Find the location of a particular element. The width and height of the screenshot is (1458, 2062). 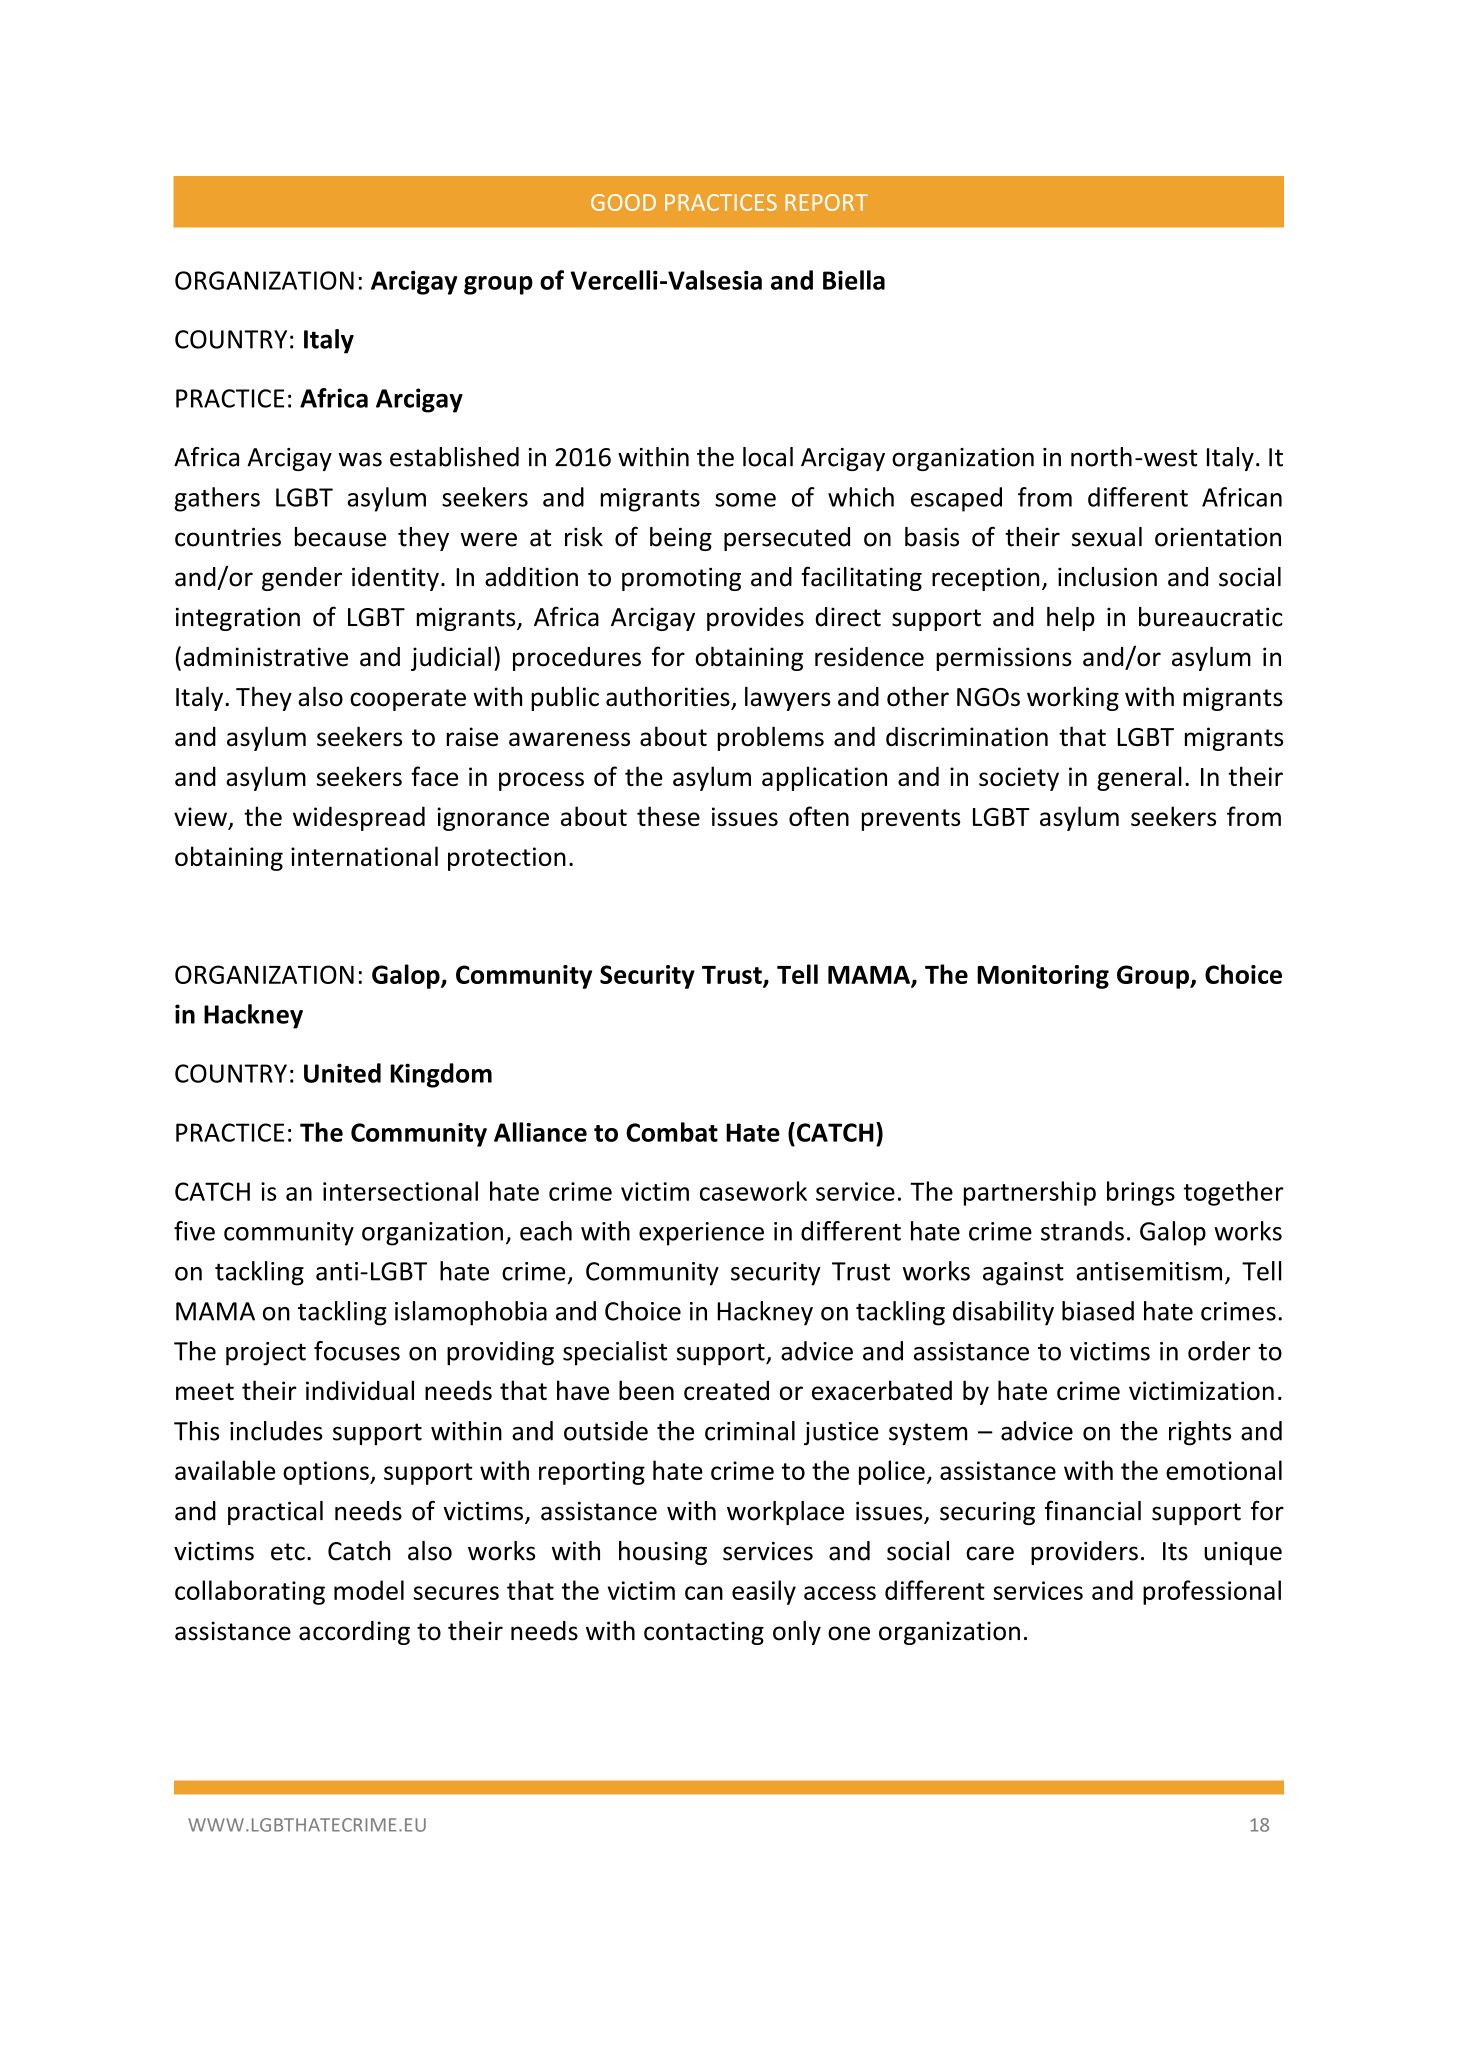

Combat is located at coordinates (672, 1132).
